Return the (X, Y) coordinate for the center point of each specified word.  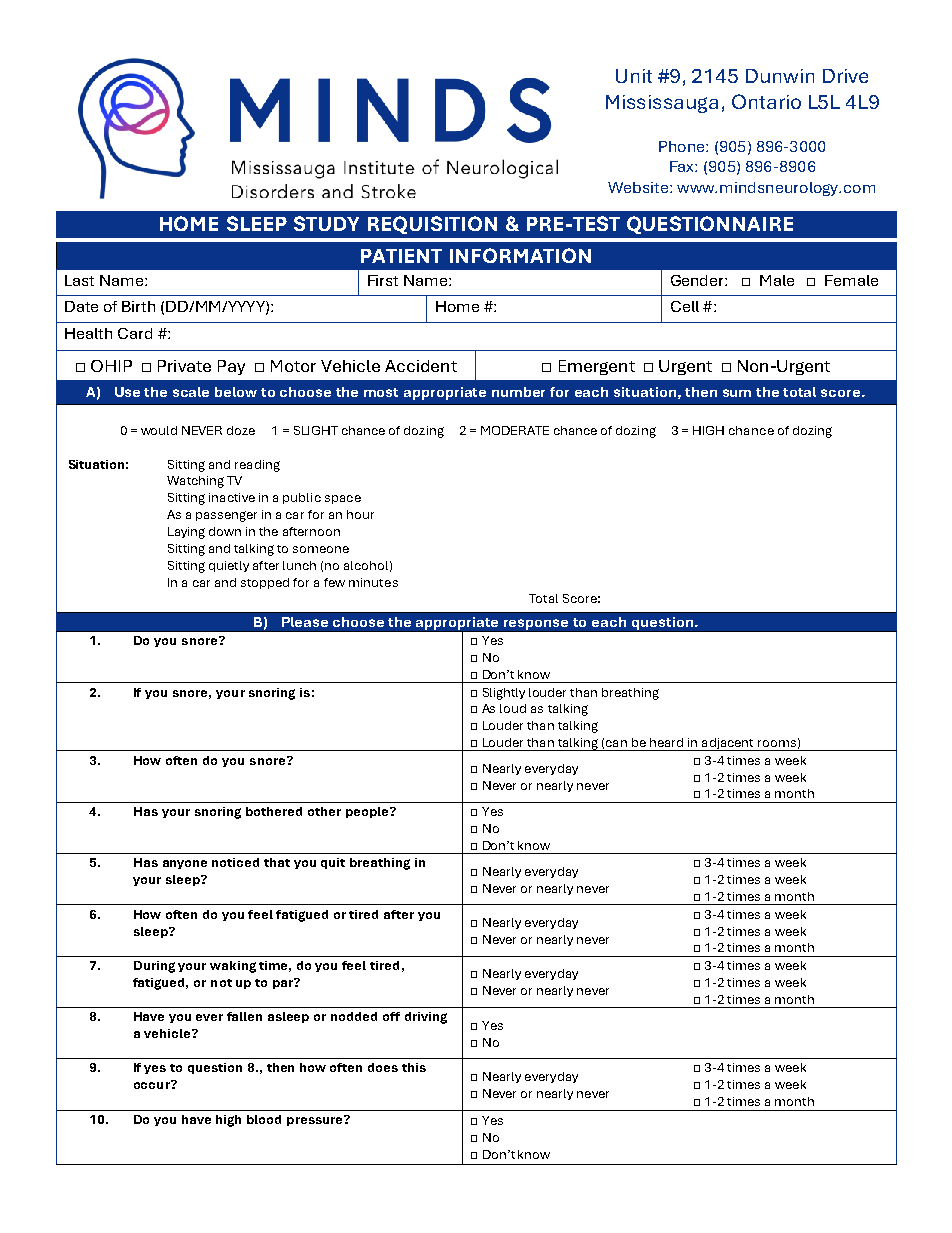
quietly (229, 566)
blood (264, 1119)
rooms (777, 743)
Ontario (766, 101)
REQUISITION (432, 225)
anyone (185, 864)
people (368, 812)
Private (184, 366)
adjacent (728, 744)
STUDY (326, 223)
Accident (421, 366)
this (414, 1067)
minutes (373, 582)
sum (737, 393)
